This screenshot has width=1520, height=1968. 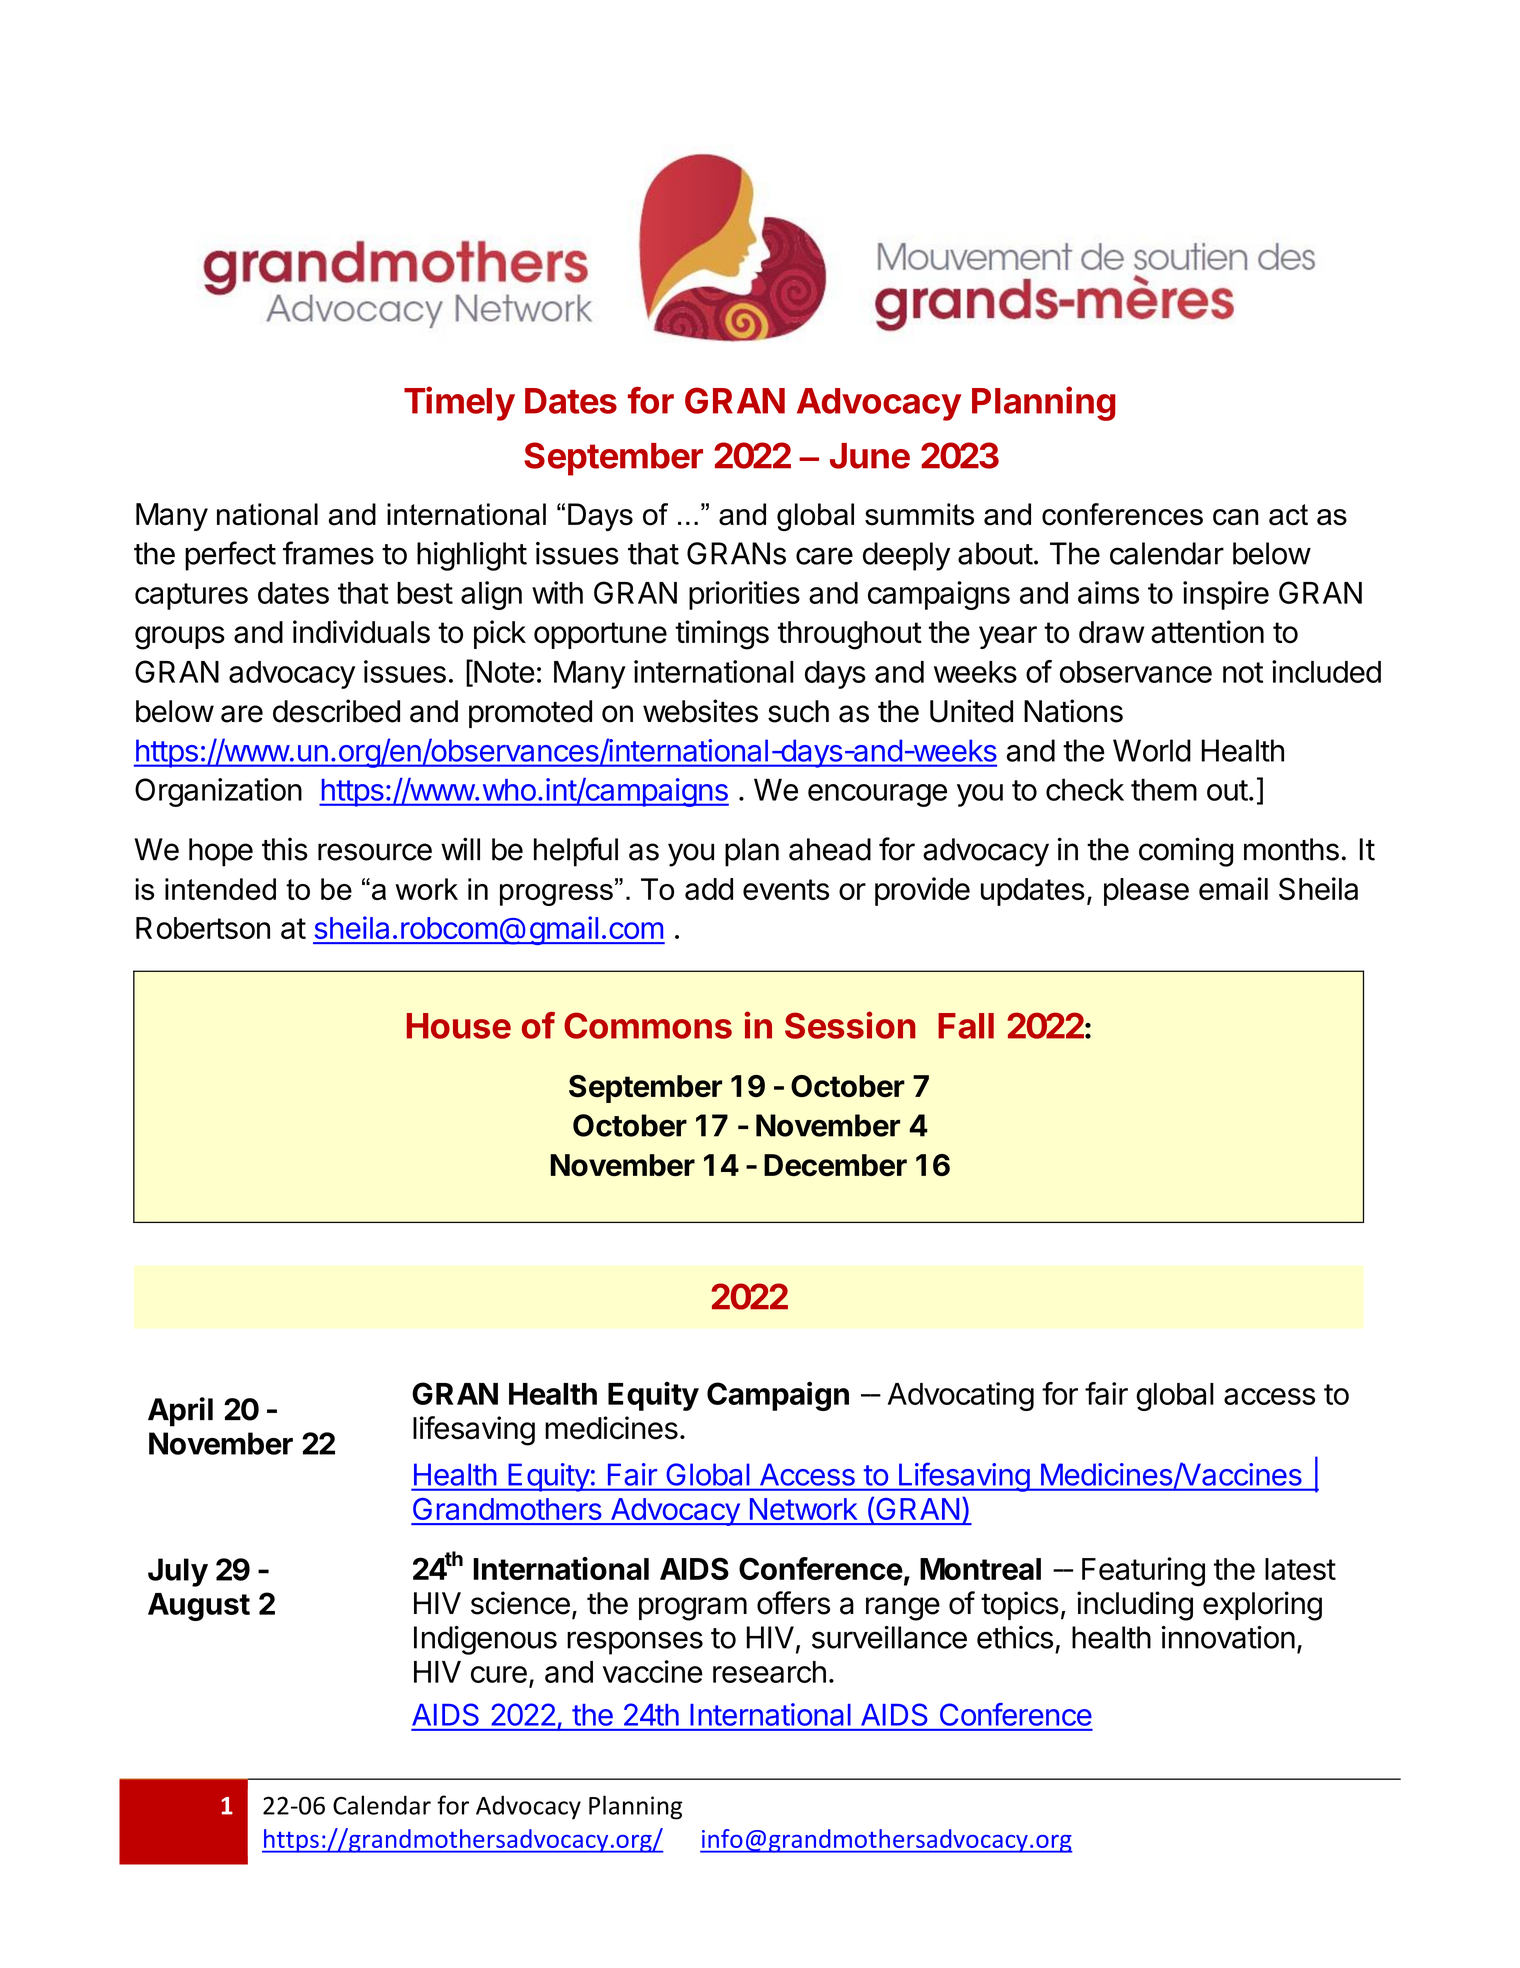 I want to click on House, so click(x=459, y=1026).
